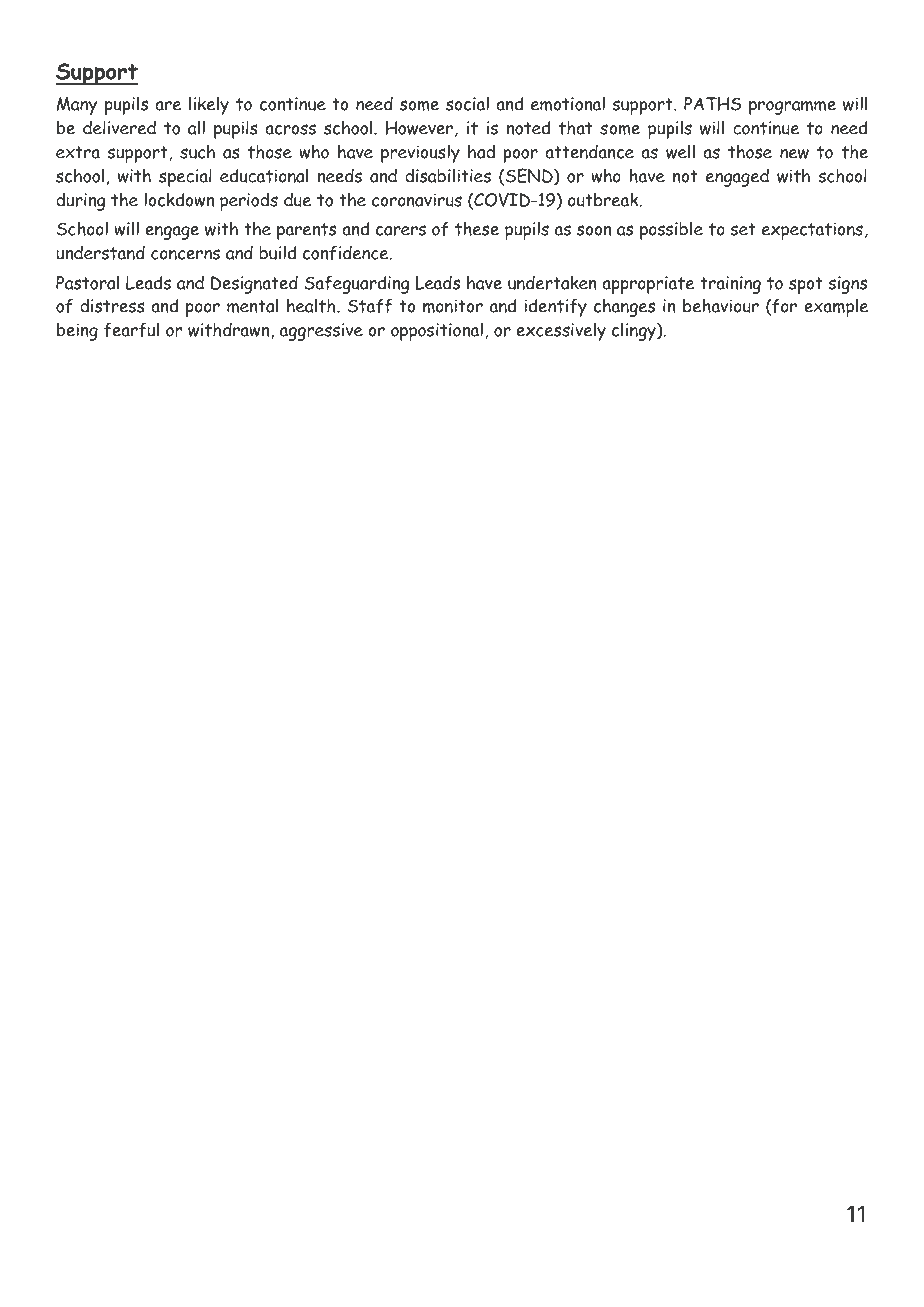 This page has height=1307, width=924. I want to click on these, so click(477, 228).
